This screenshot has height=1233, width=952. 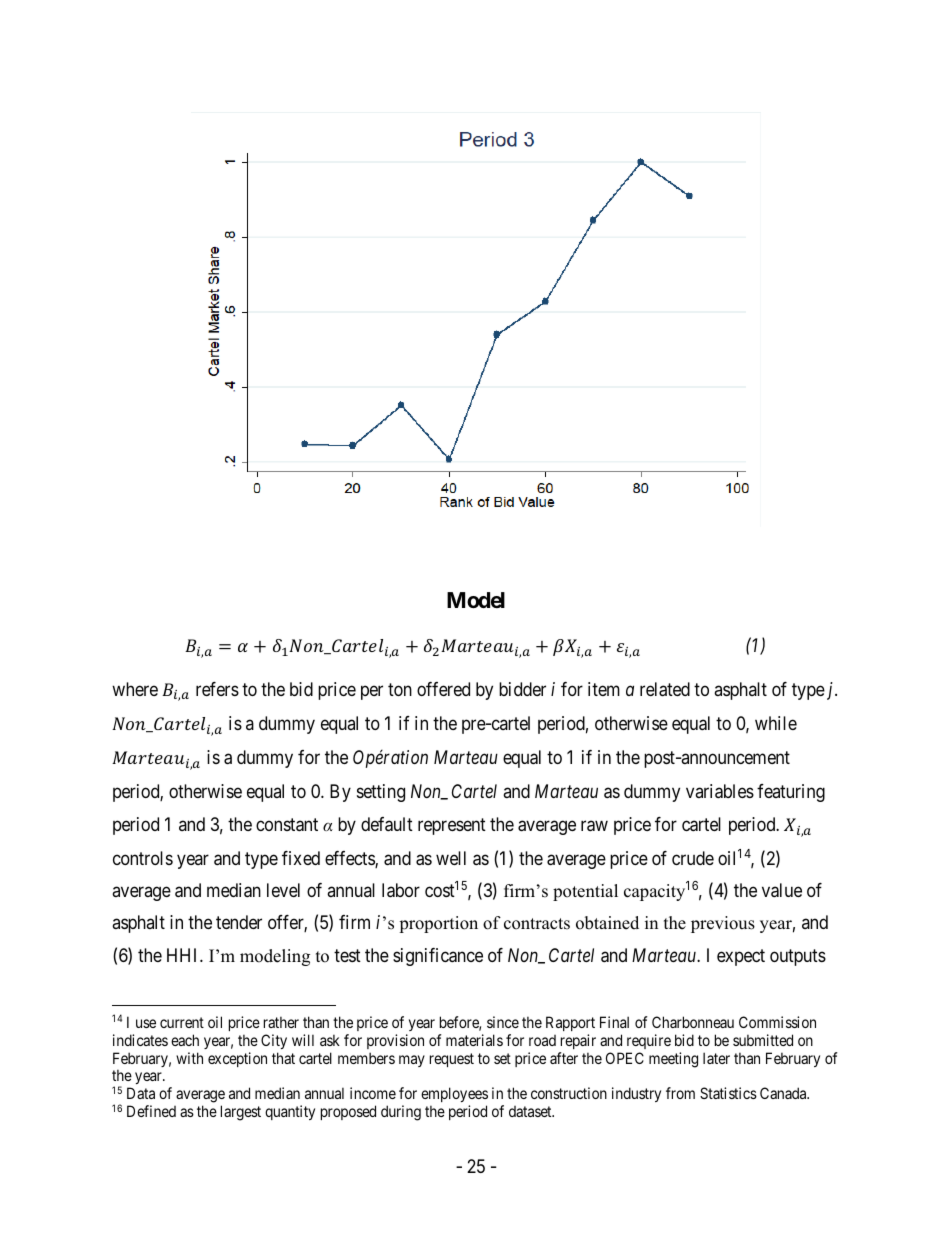 I want to click on Statistics, so click(x=728, y=1093).
